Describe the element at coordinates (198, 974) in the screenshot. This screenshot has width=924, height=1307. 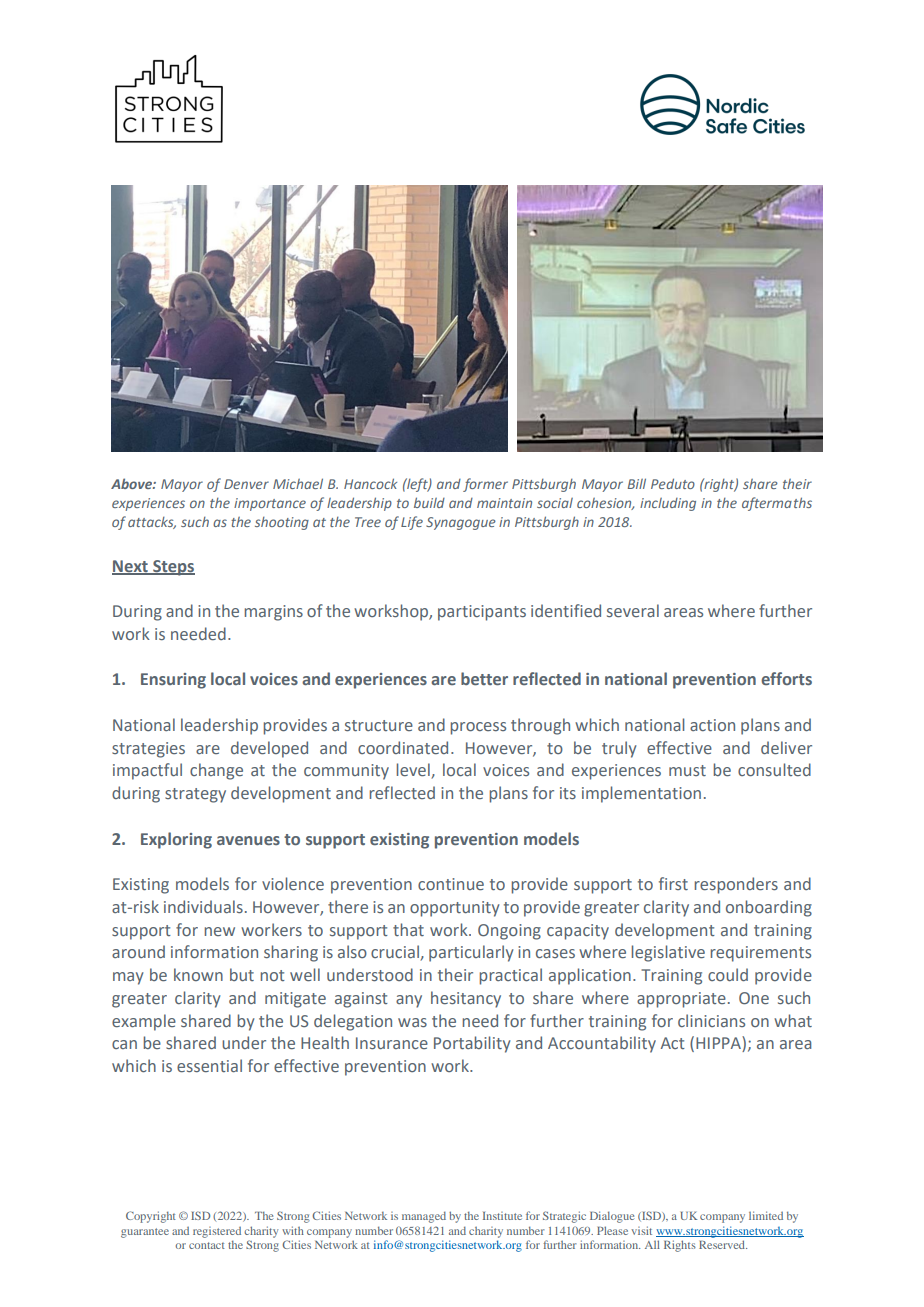
I see `known` at that location.
